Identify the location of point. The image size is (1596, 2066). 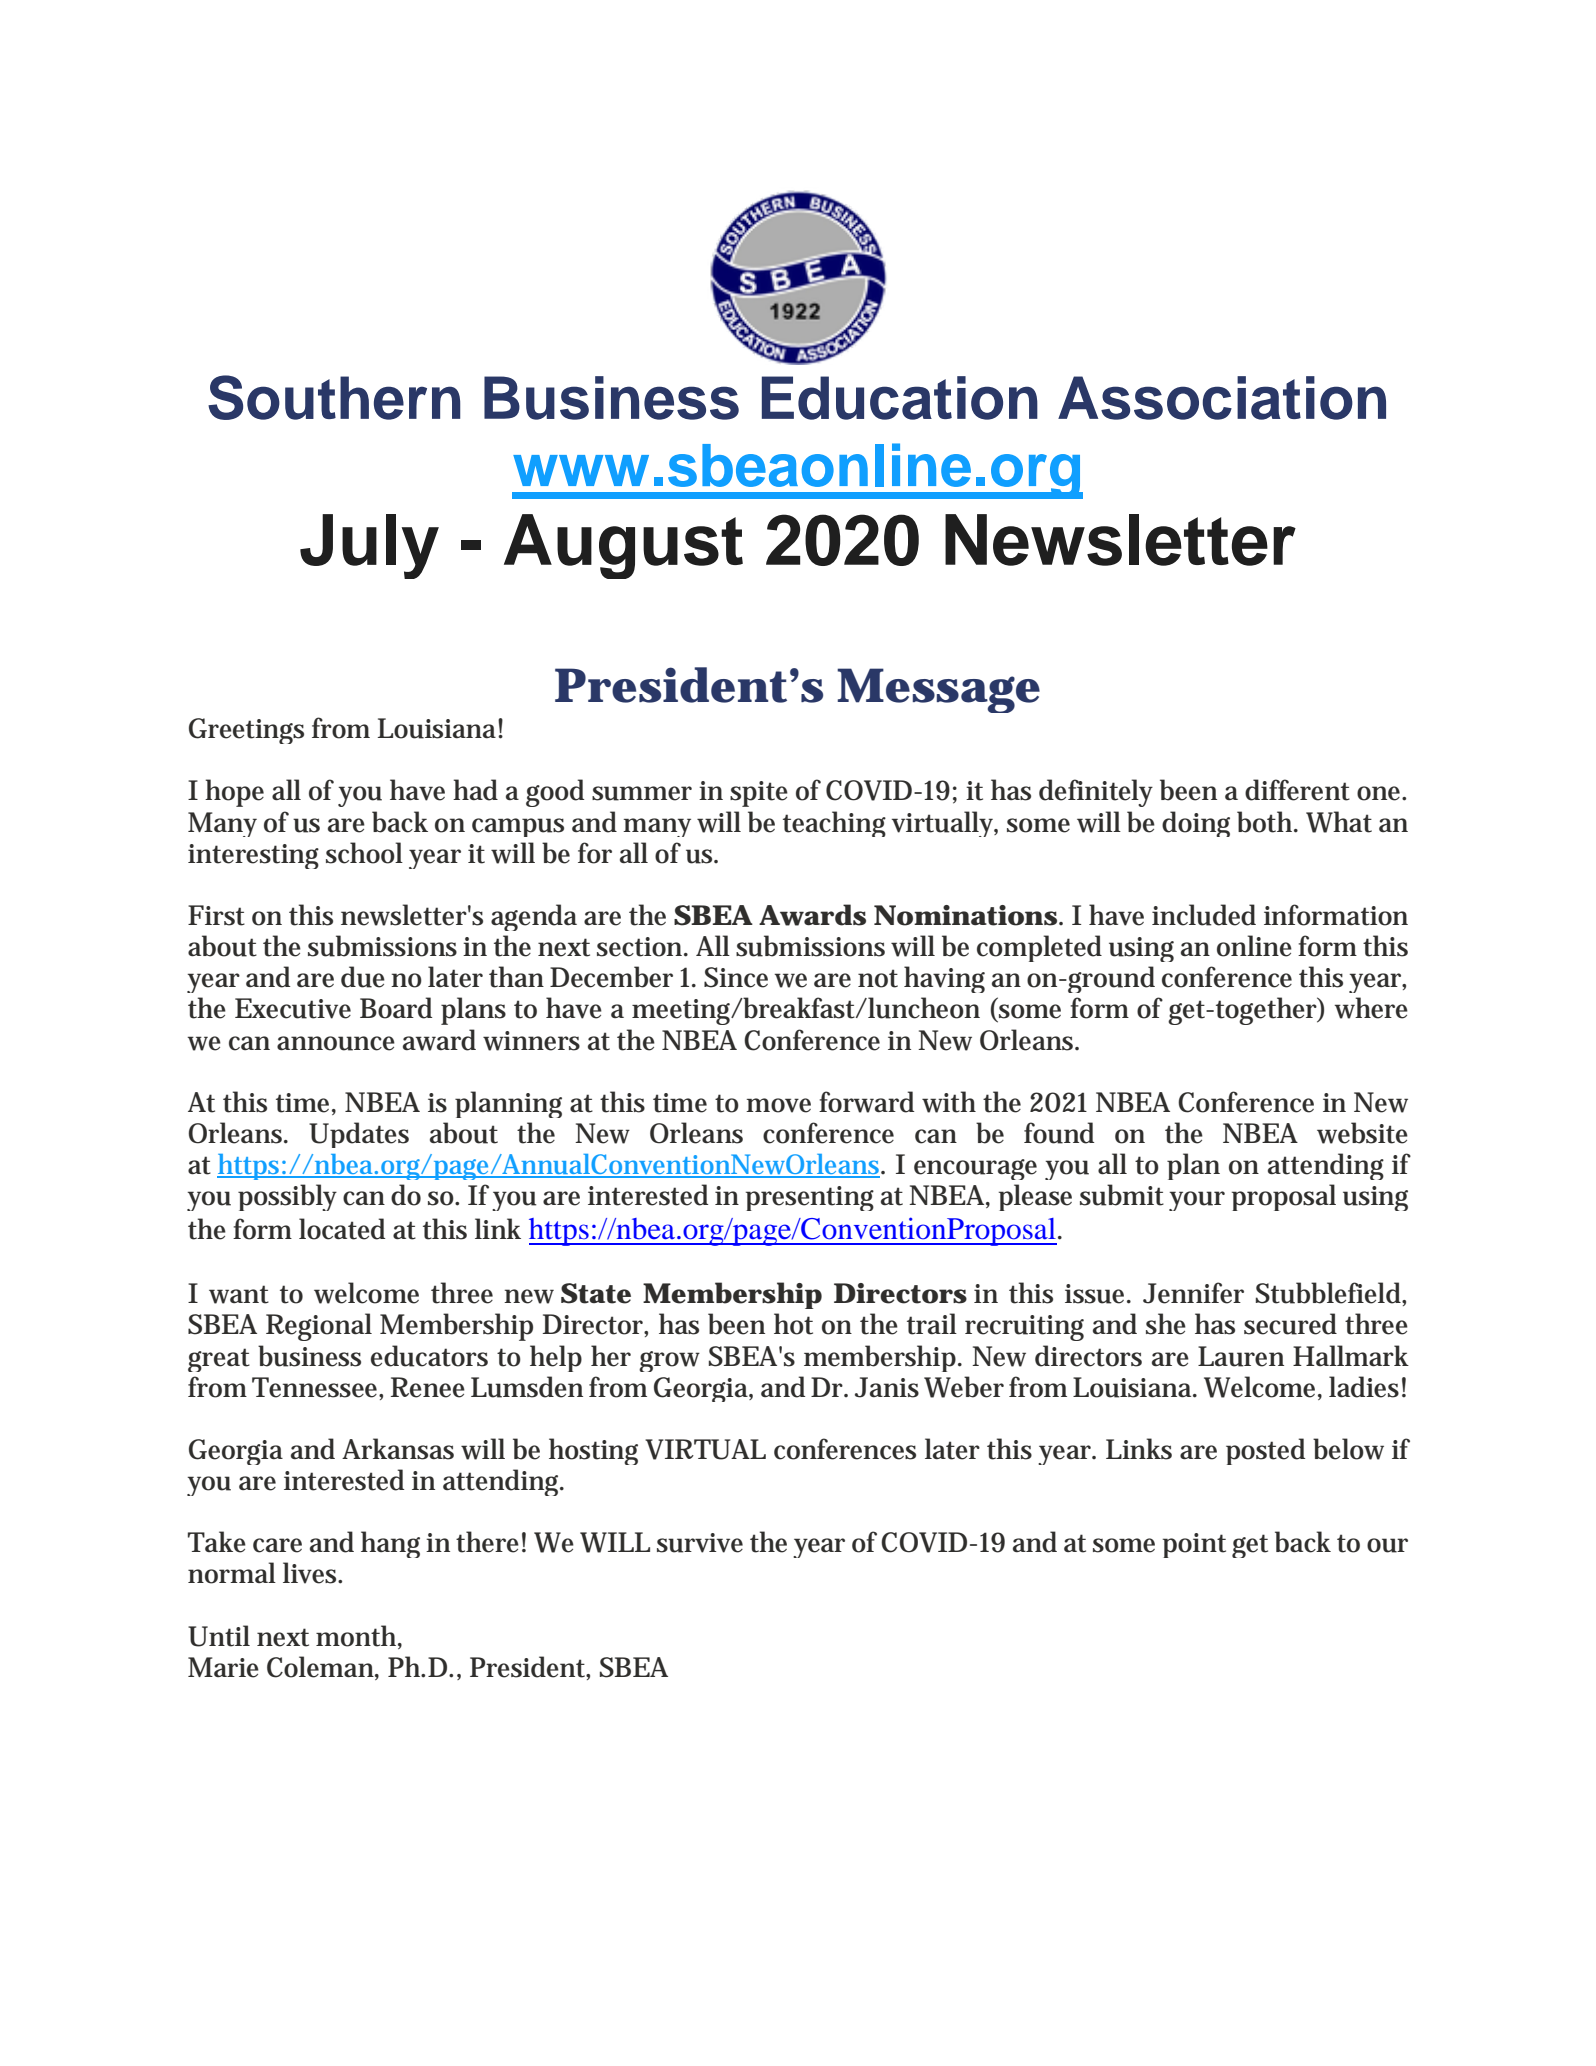
(1194, 1545).
